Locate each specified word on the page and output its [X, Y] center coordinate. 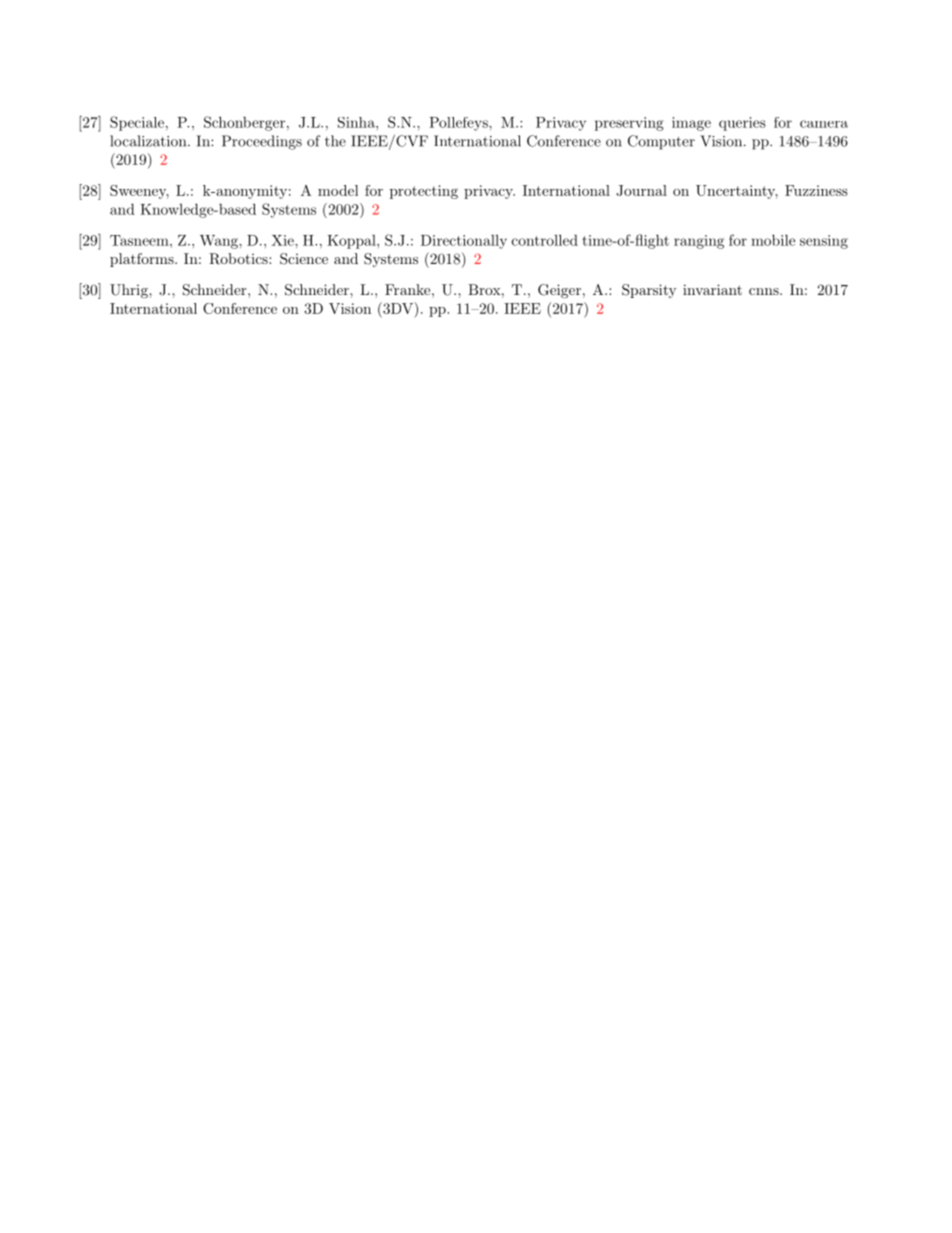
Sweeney [139, 192]
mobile [773, 240]
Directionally [464, 242]
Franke [407, 289]
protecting [424, 192]
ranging [699, 242]
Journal [641, 190]
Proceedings [262, 142]
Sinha [357, 122]
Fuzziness [816, 190]
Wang [220, 242]
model [338, 190]
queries [742, 124]
